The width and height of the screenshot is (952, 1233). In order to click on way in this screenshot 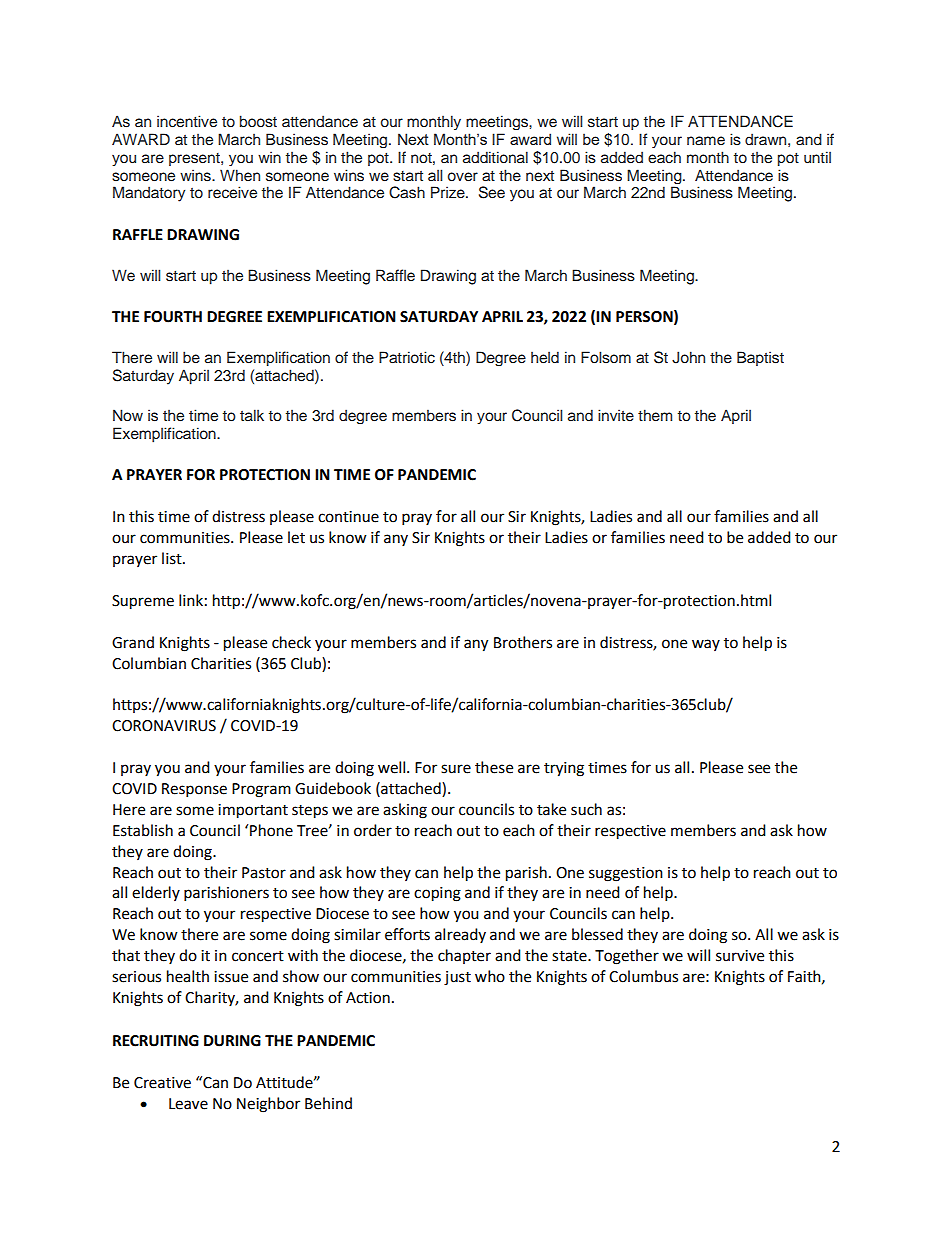, I will do `click(706, 645)`.
